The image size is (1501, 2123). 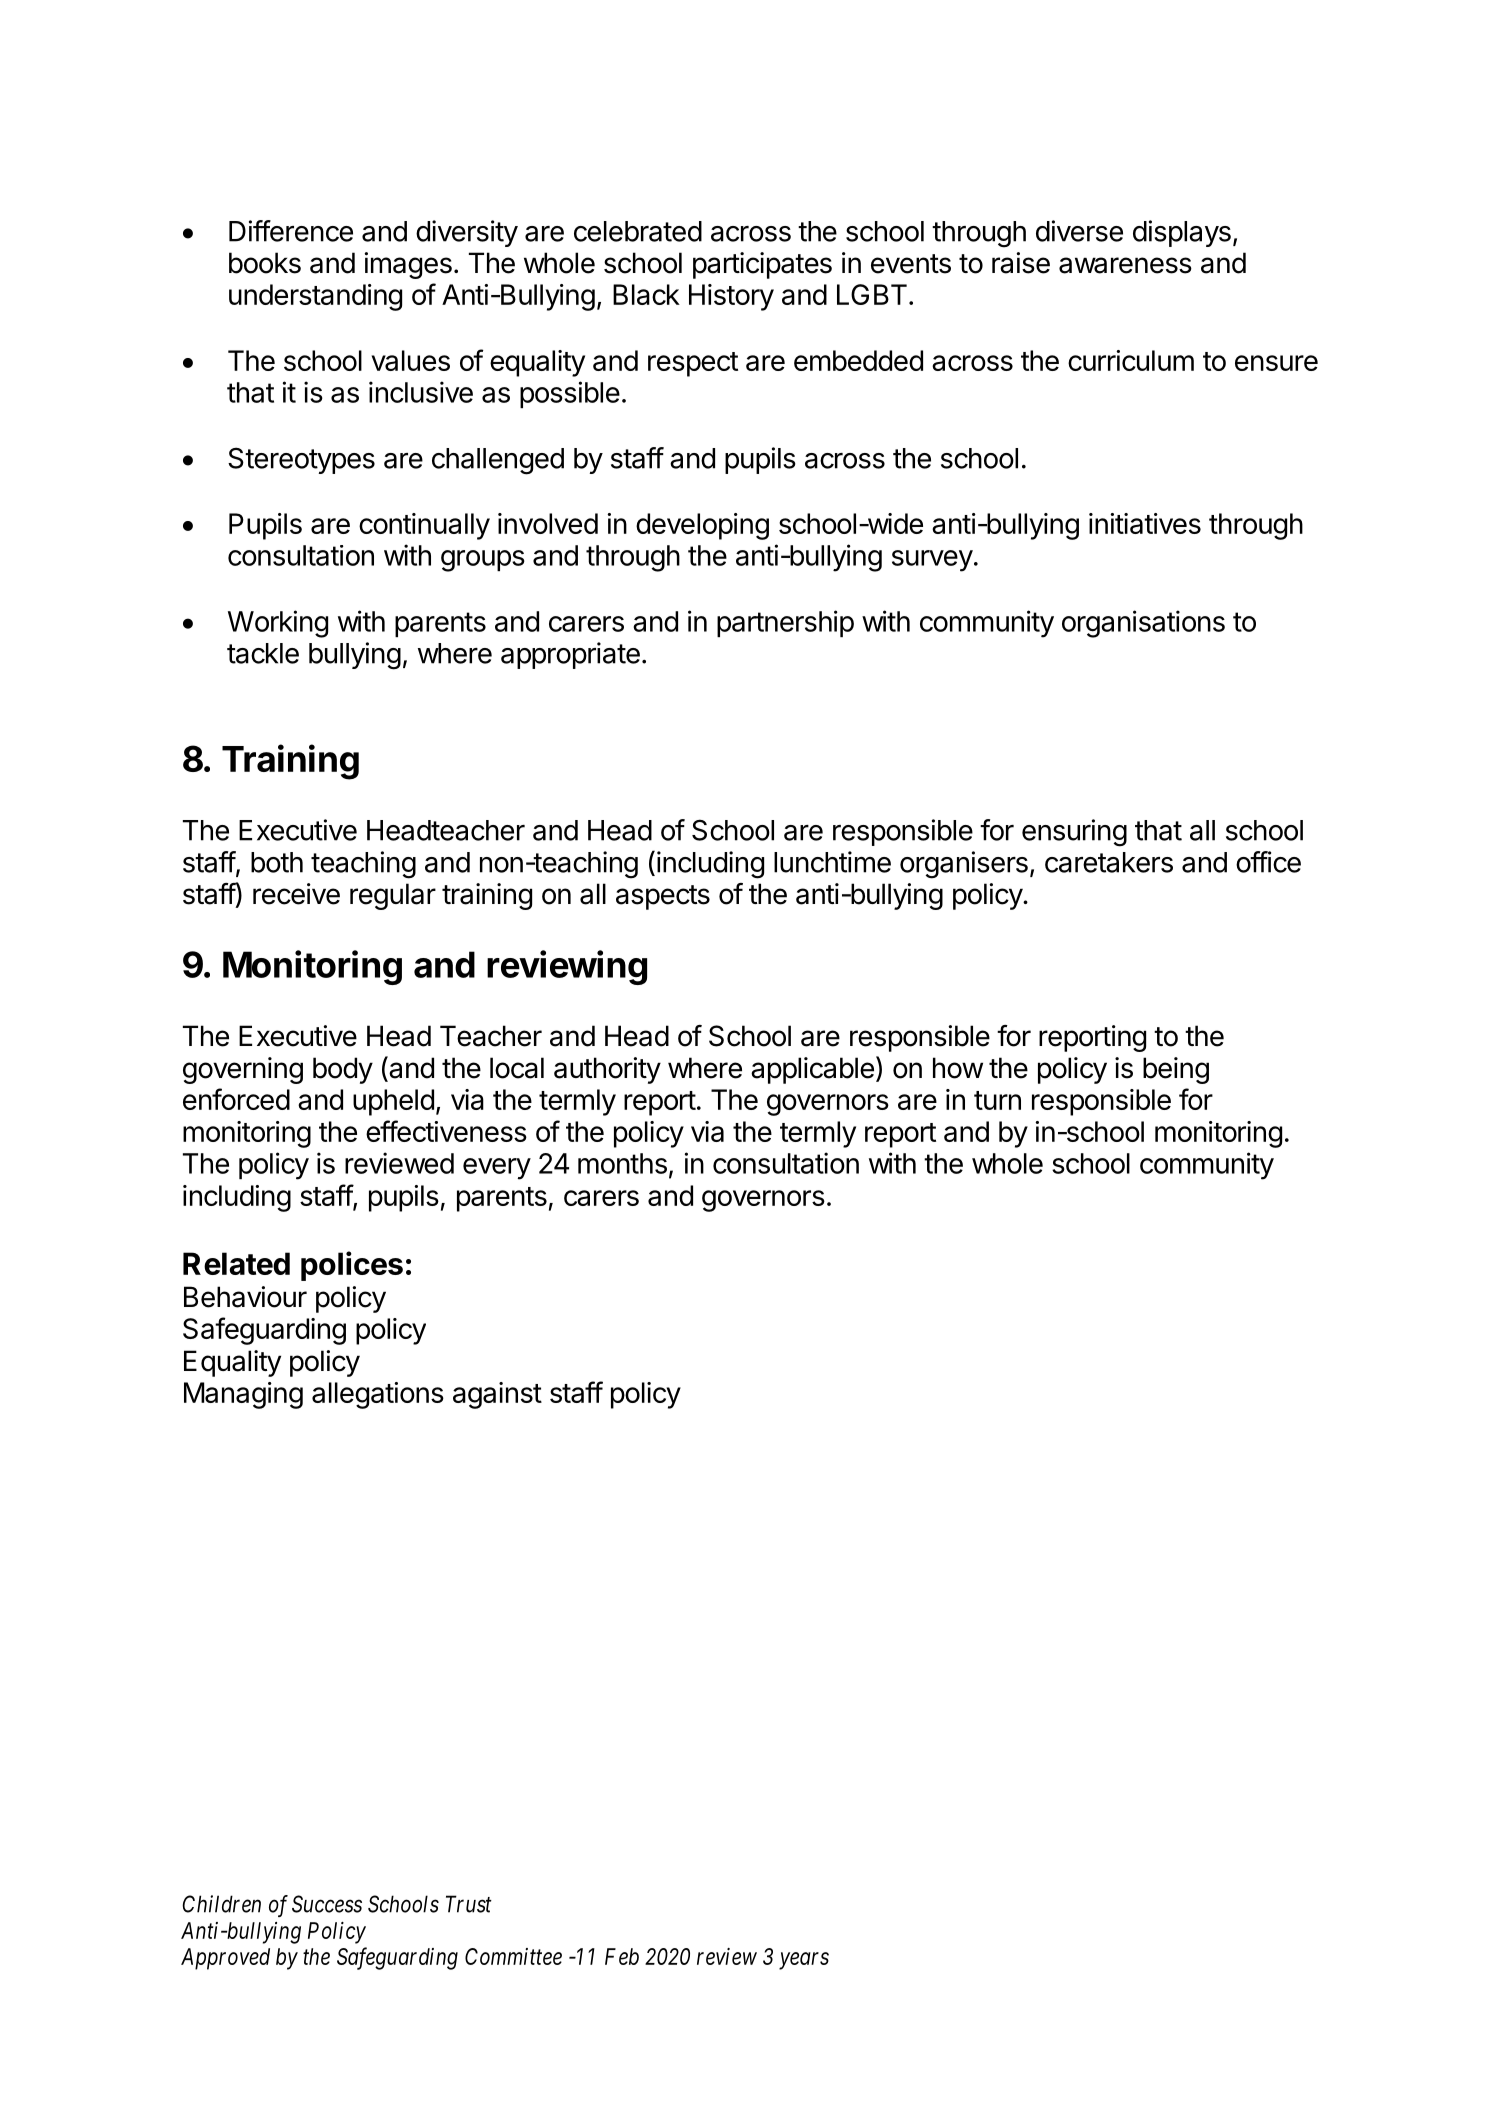 I want to click on both, so click(x=277, y=862).
